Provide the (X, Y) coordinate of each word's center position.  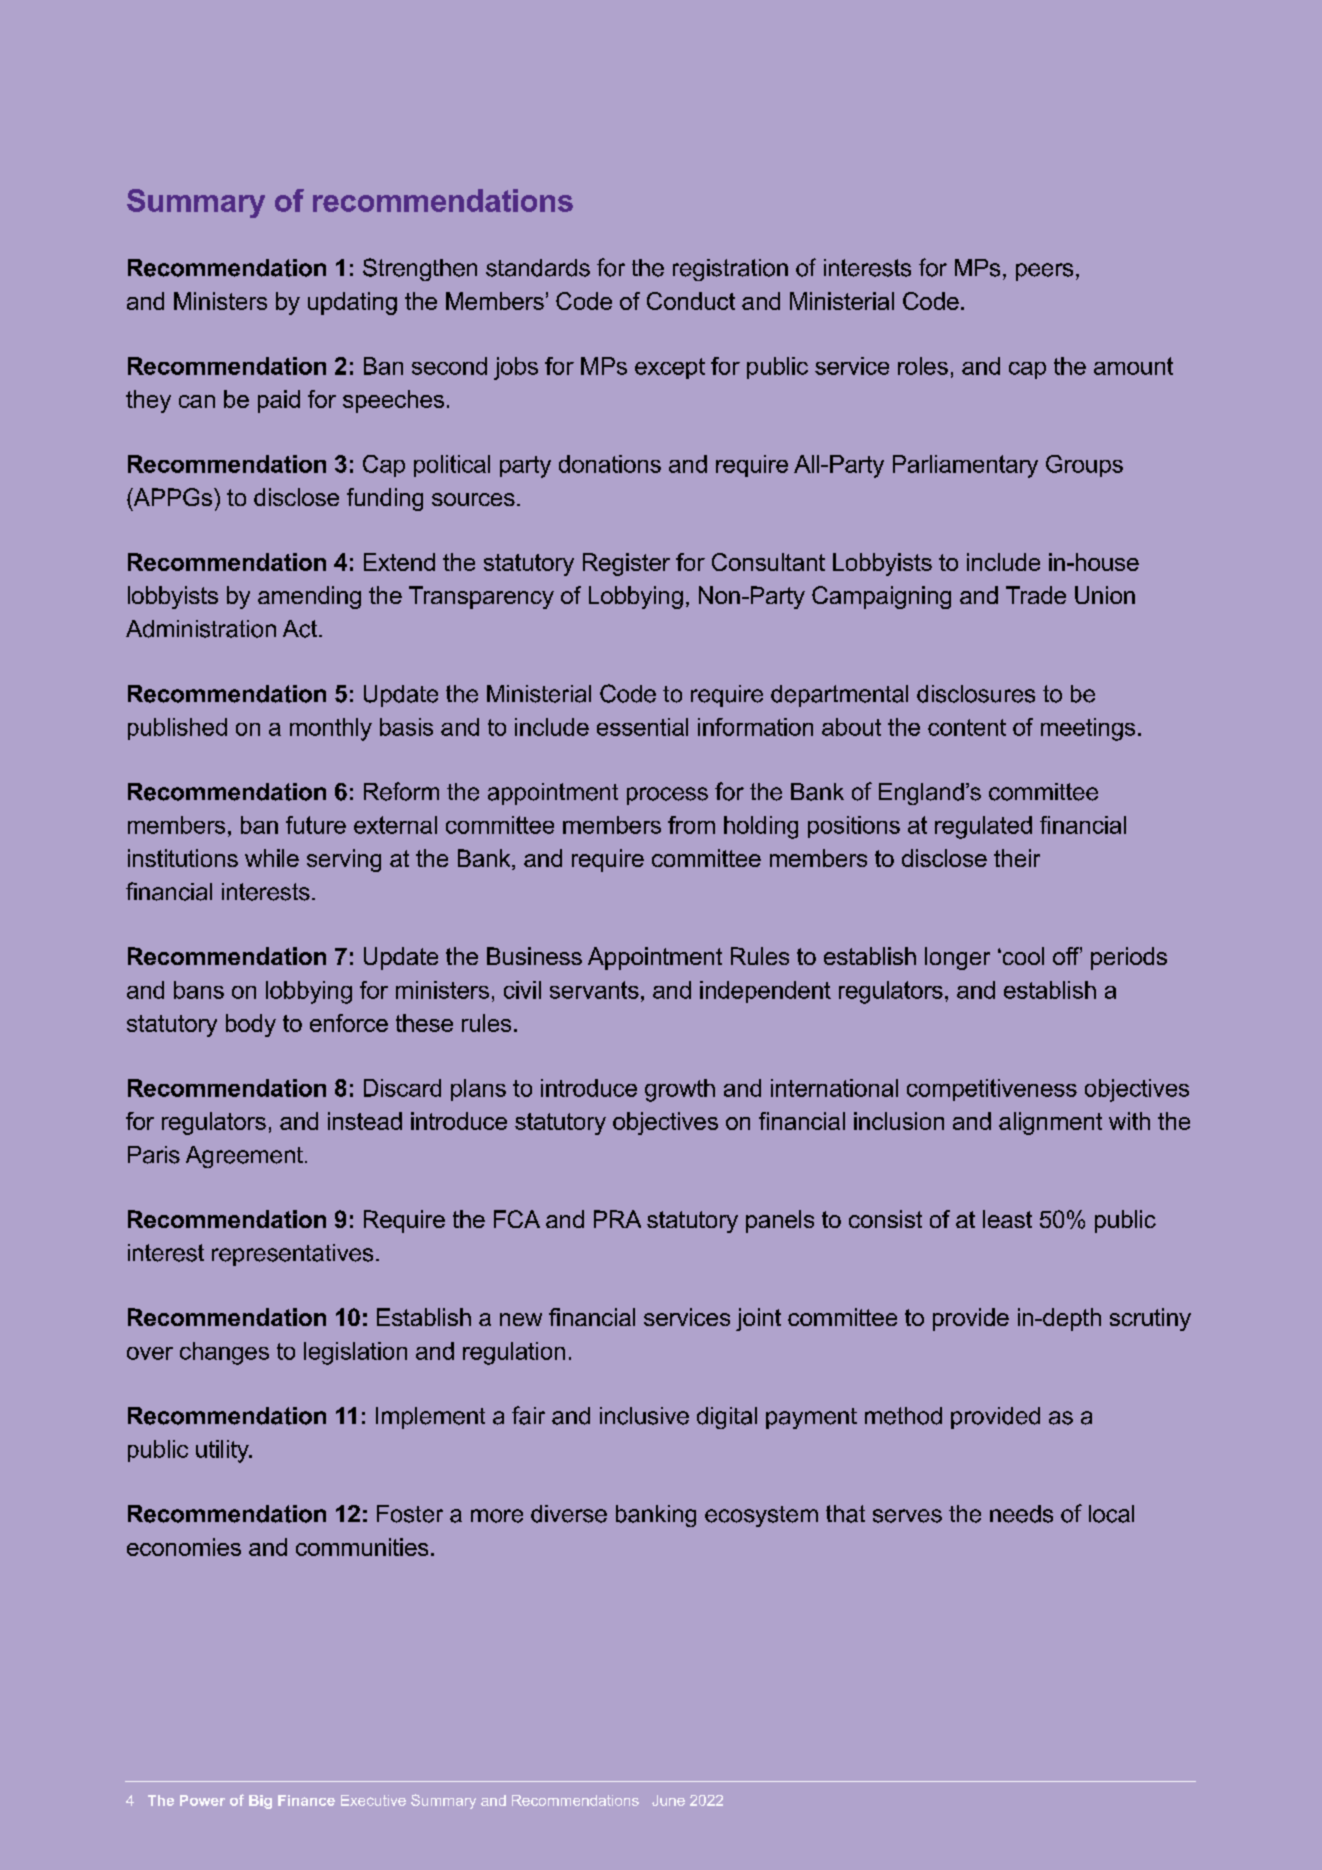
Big (260, 1802)
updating (352, 303)
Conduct (691, 301)
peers (1044, 272)
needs (1021, 1514)
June (668, 1800)
